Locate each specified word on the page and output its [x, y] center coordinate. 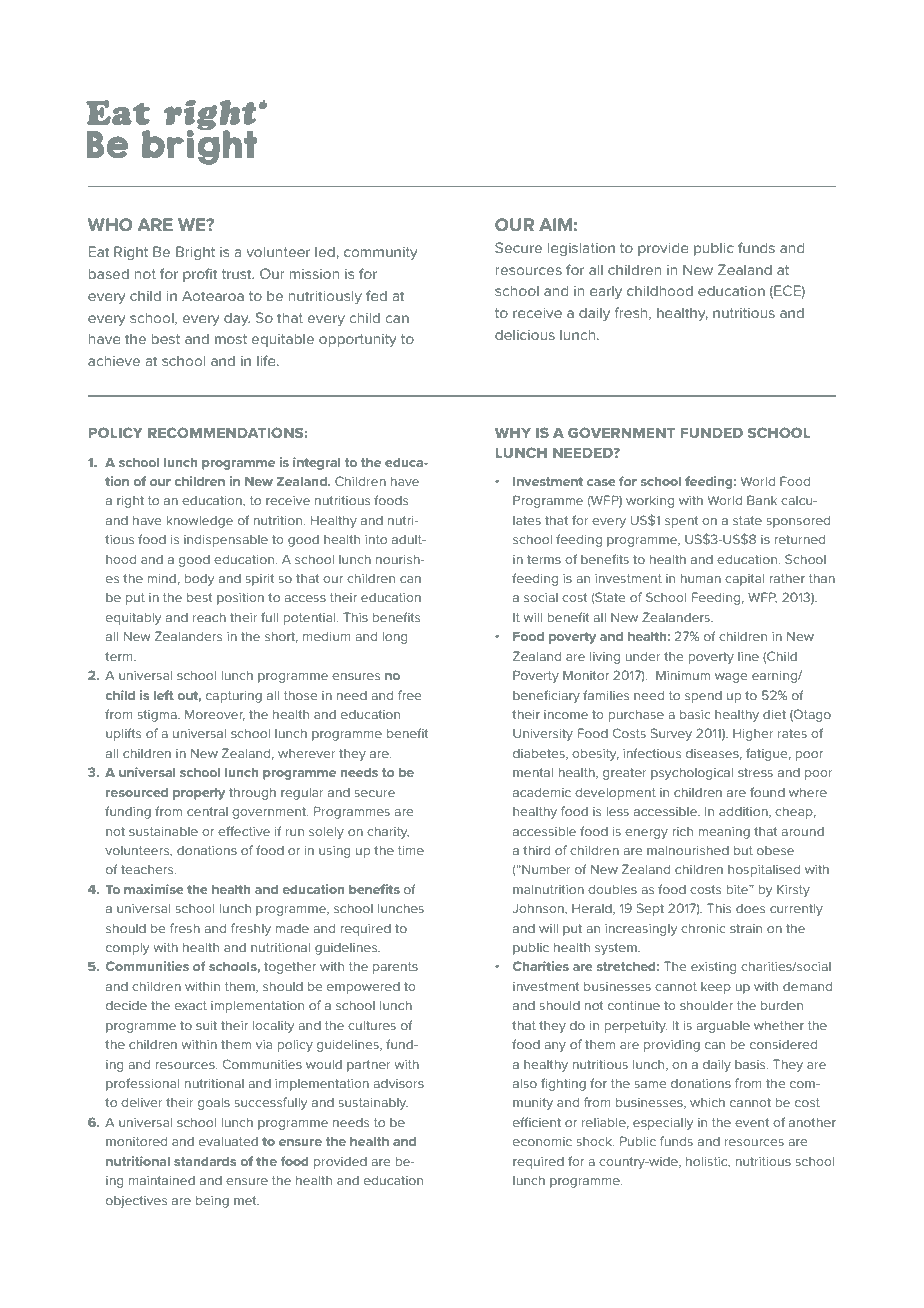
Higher [753, 734]
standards [205, 1161]
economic [542, 1141]
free [409, 695]
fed [376, 295]
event [752, 1122]
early [606, 292]
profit [200, 275]
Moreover [215, 715]
